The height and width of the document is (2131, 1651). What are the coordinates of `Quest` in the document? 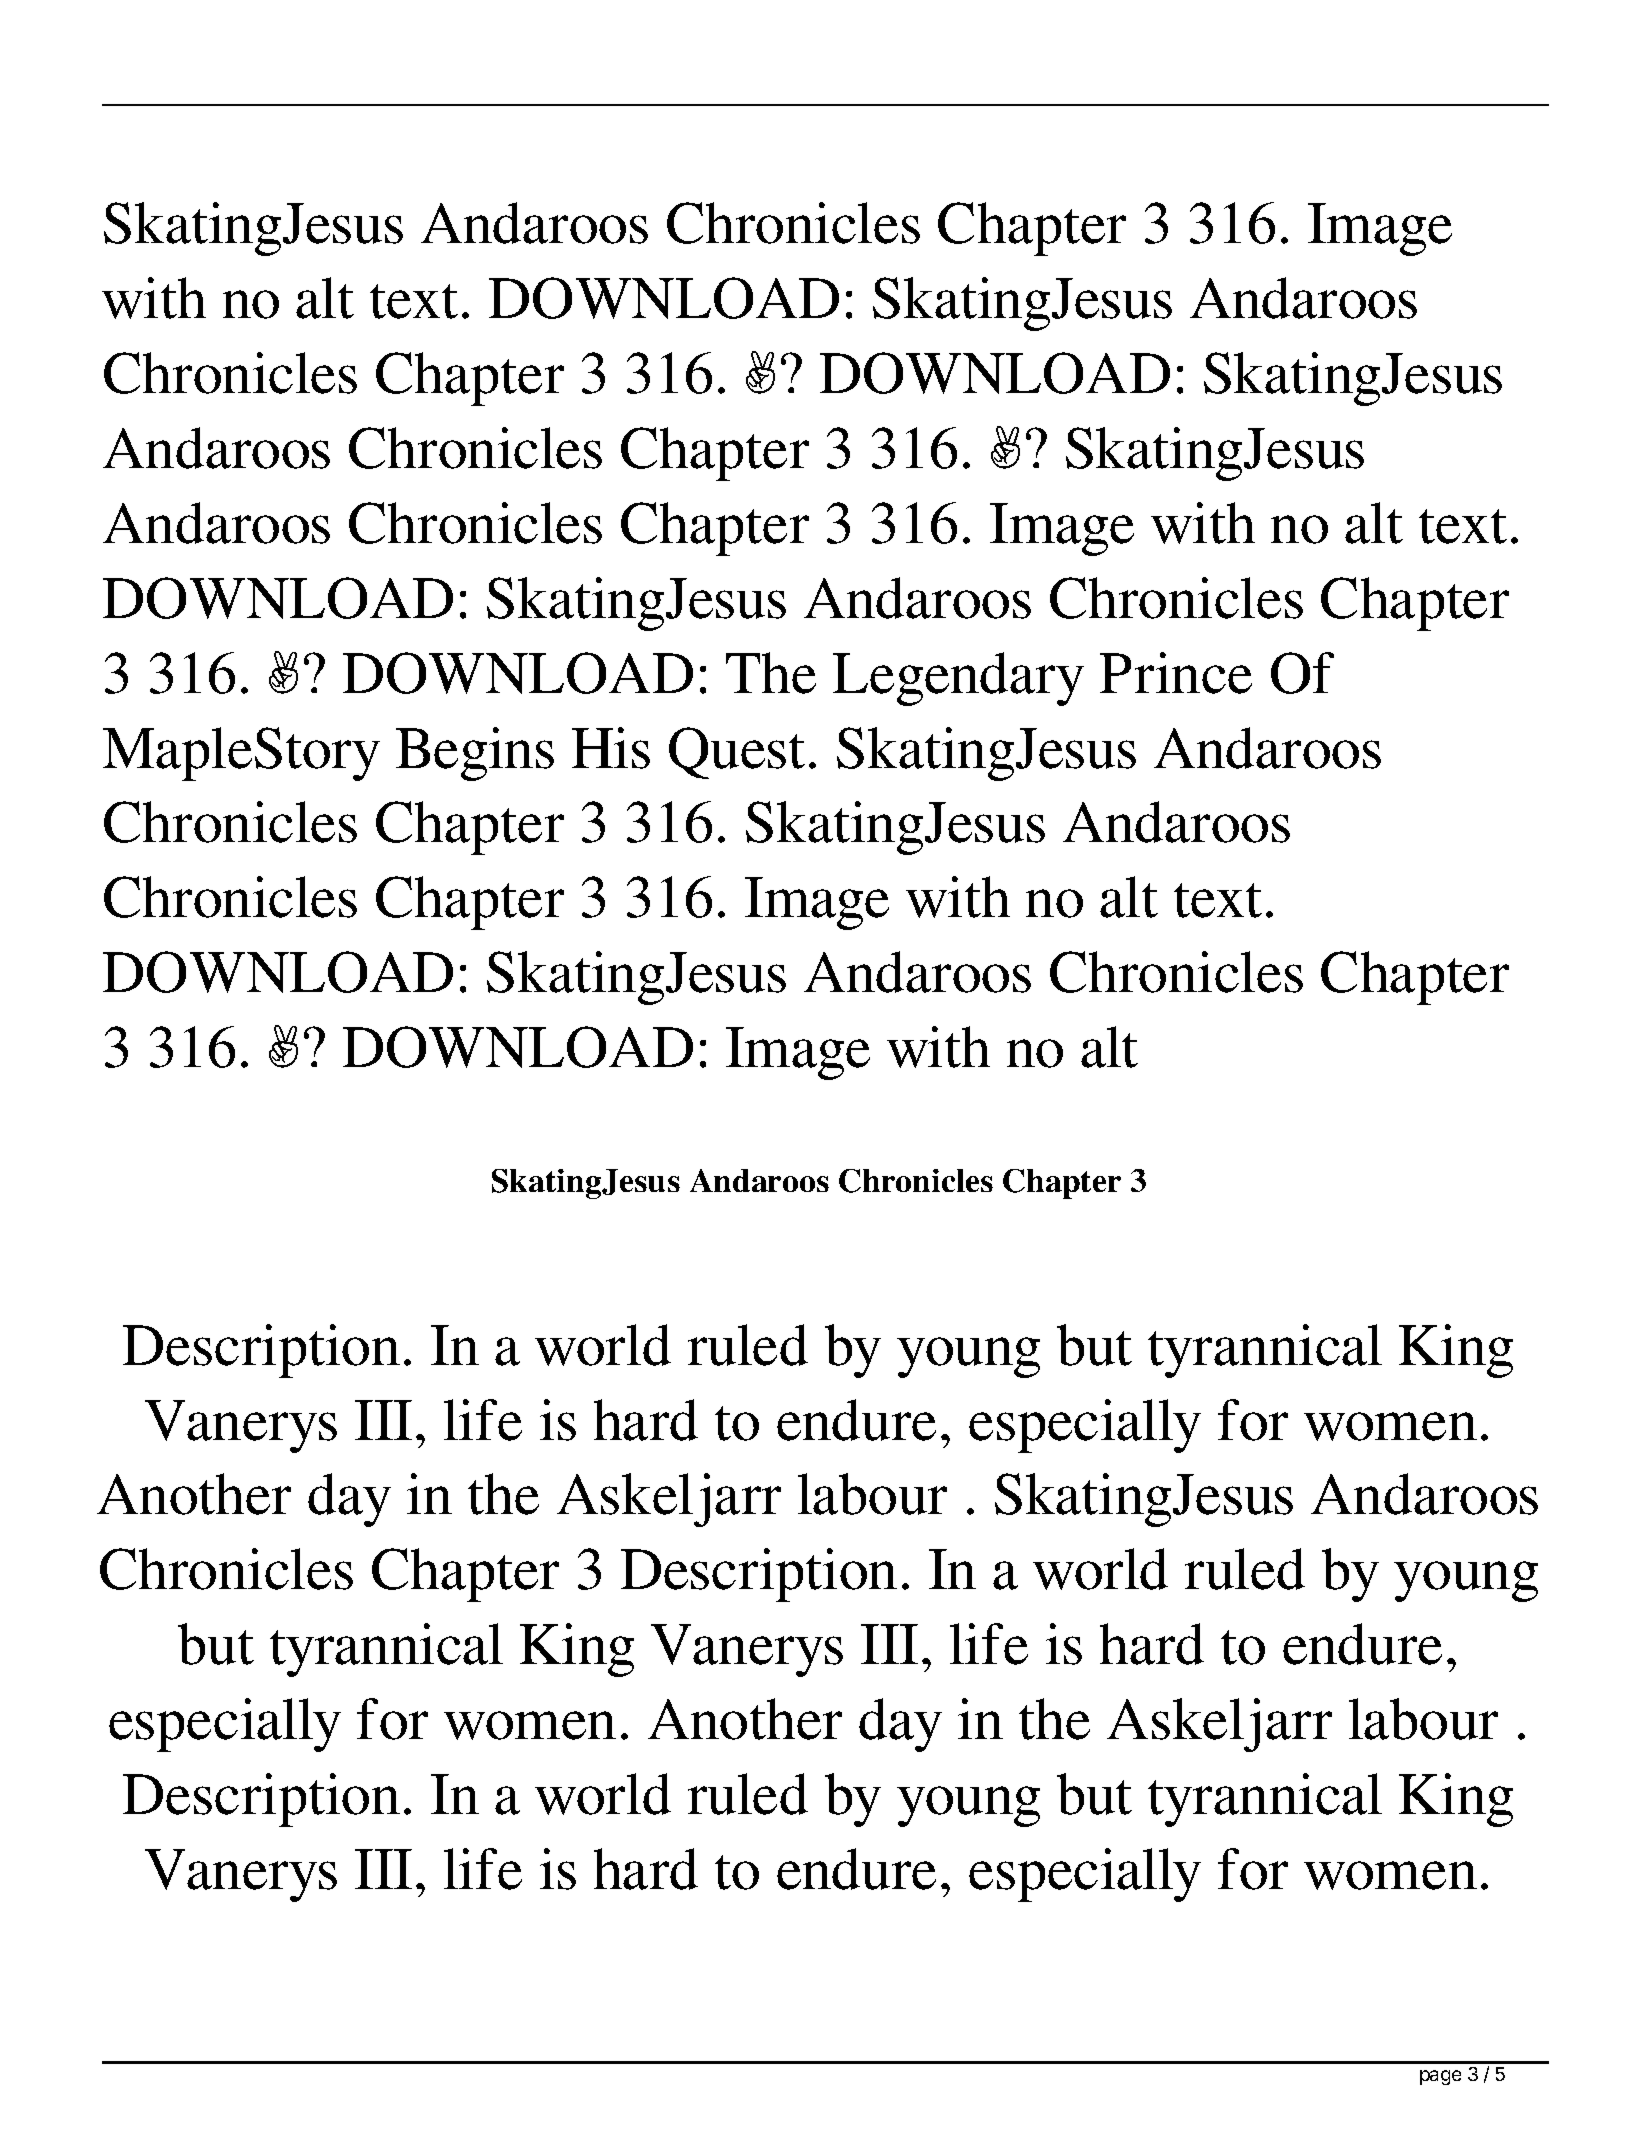 It's located at (737, 753).
